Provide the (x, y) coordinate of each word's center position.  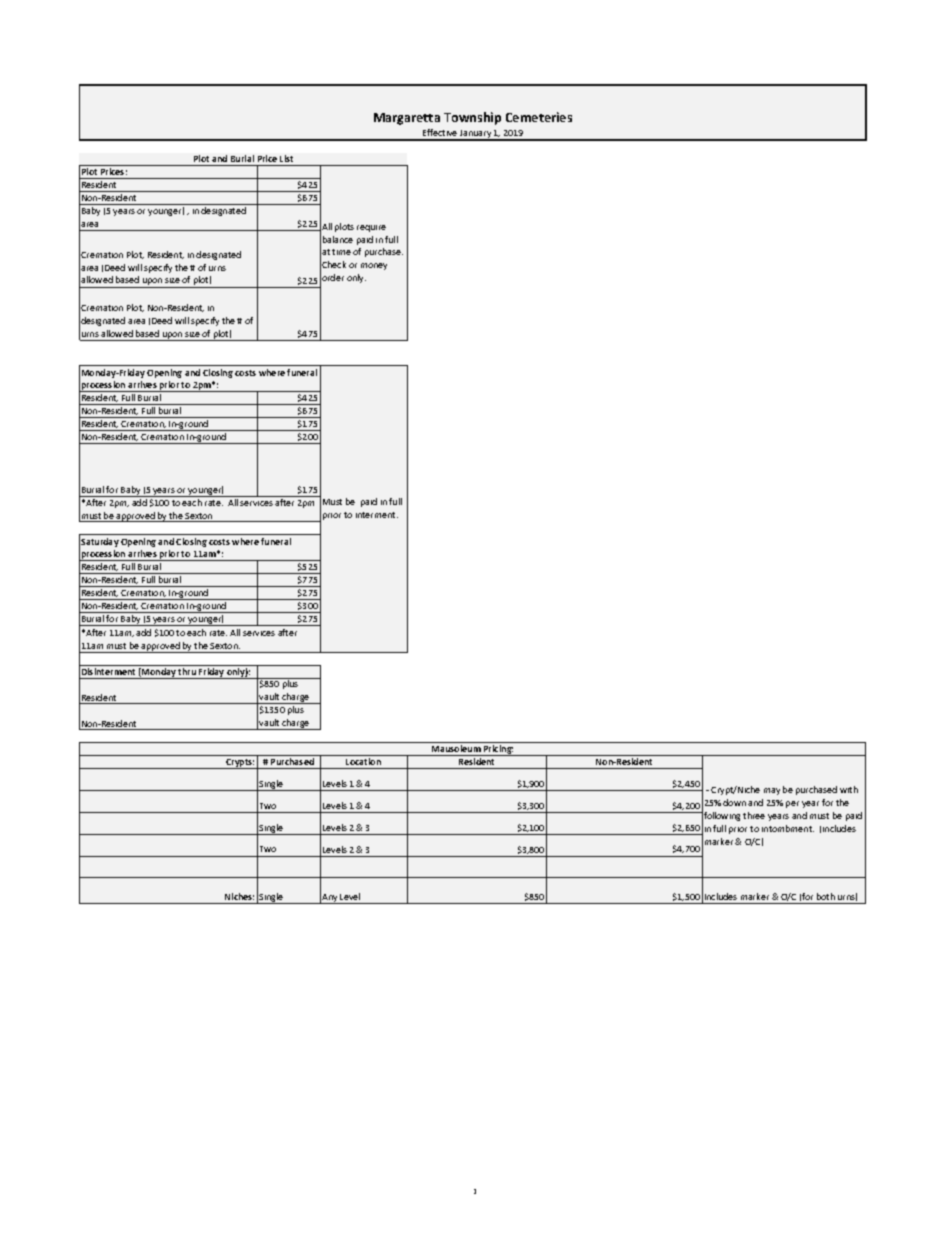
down (734, 802)
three (754, 815)
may (772, 791)
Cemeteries (539, 117)
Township (472, 118)
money (374, 266)
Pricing (498, 750)
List (286, 158)
